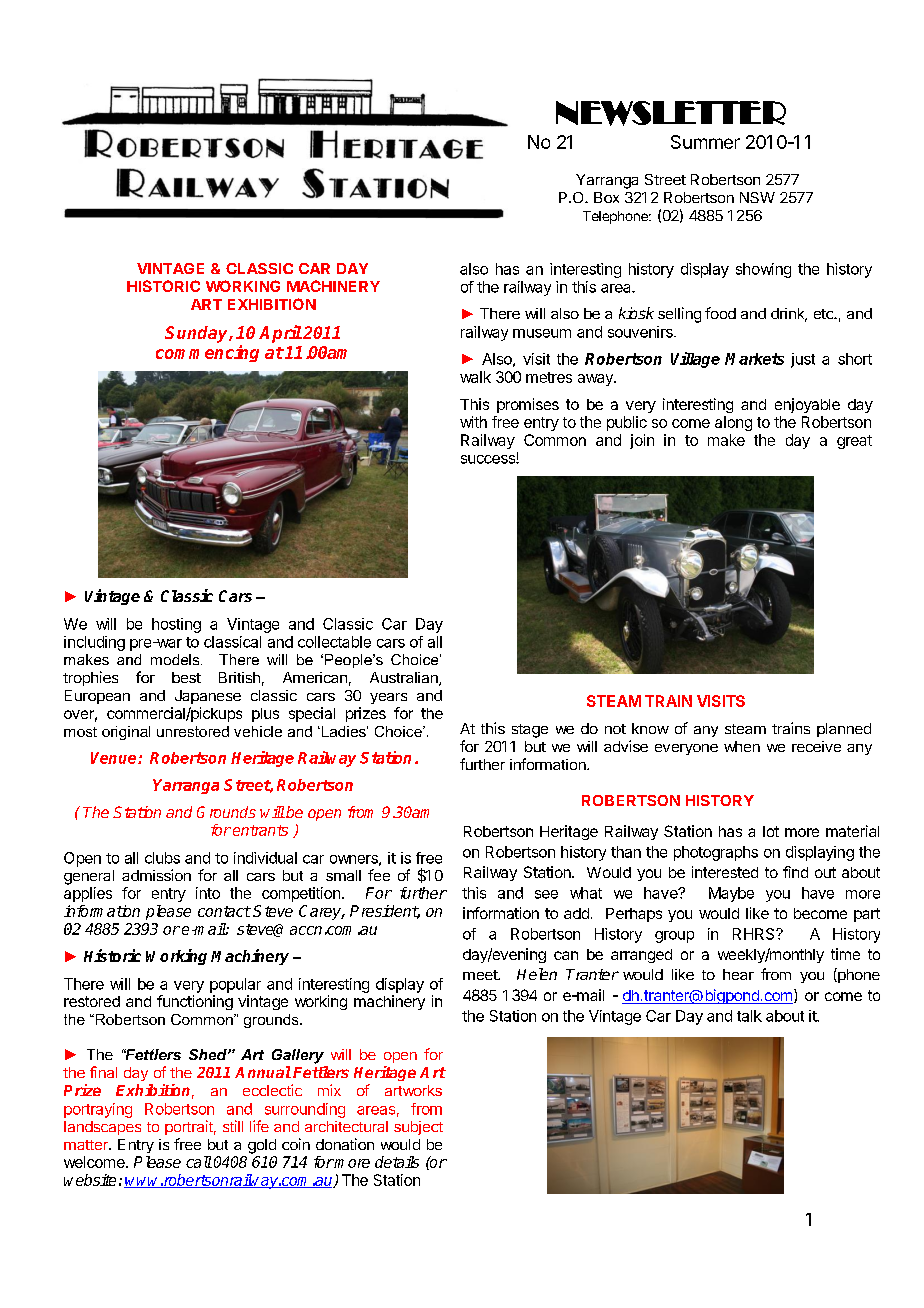  What do you see at coordinates (733, 423) in the page?
I see `along` at bounding box center [733, 423].
